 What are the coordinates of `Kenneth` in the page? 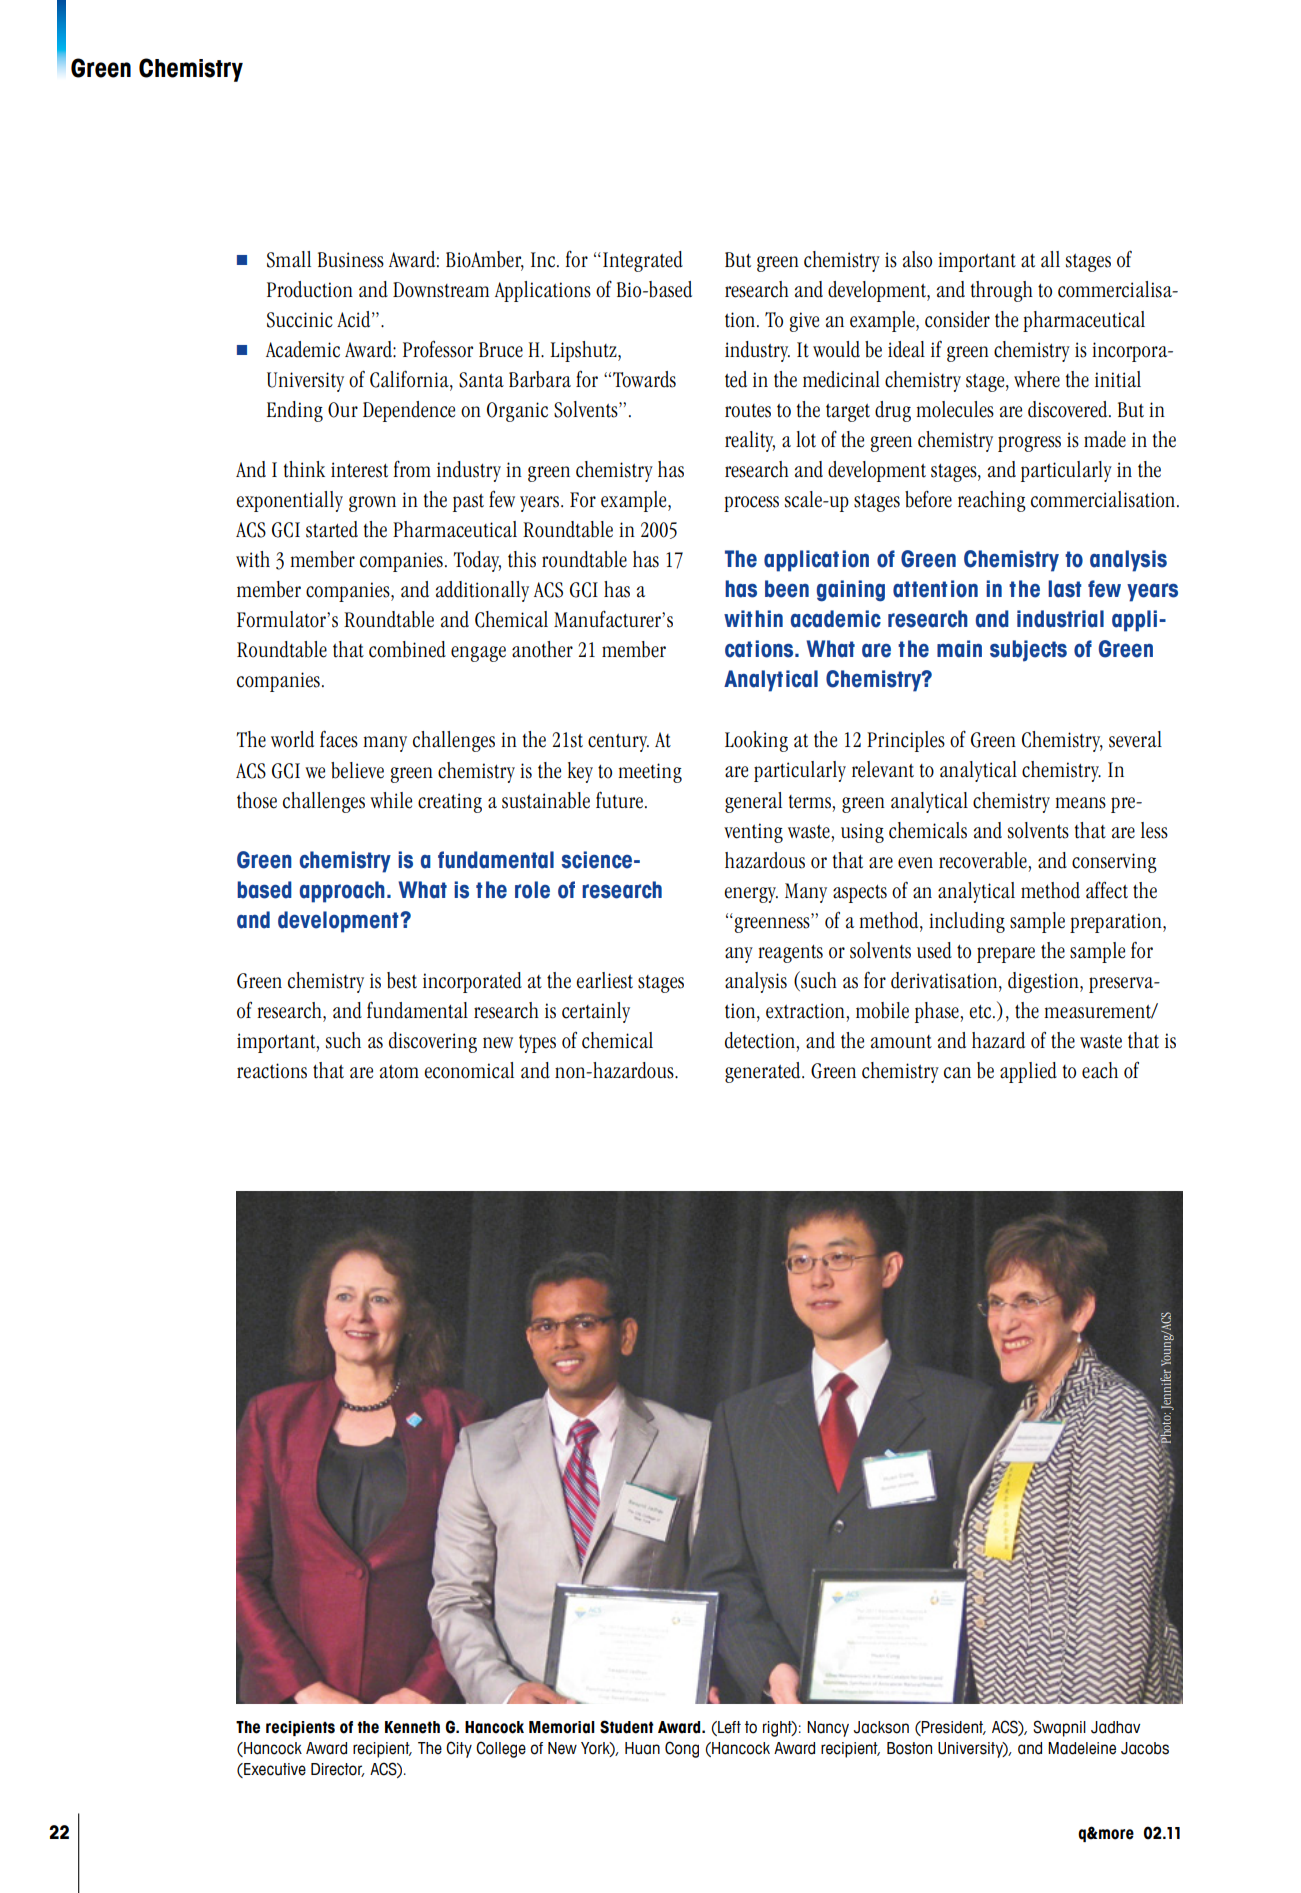 It's located at (412, 1727).
